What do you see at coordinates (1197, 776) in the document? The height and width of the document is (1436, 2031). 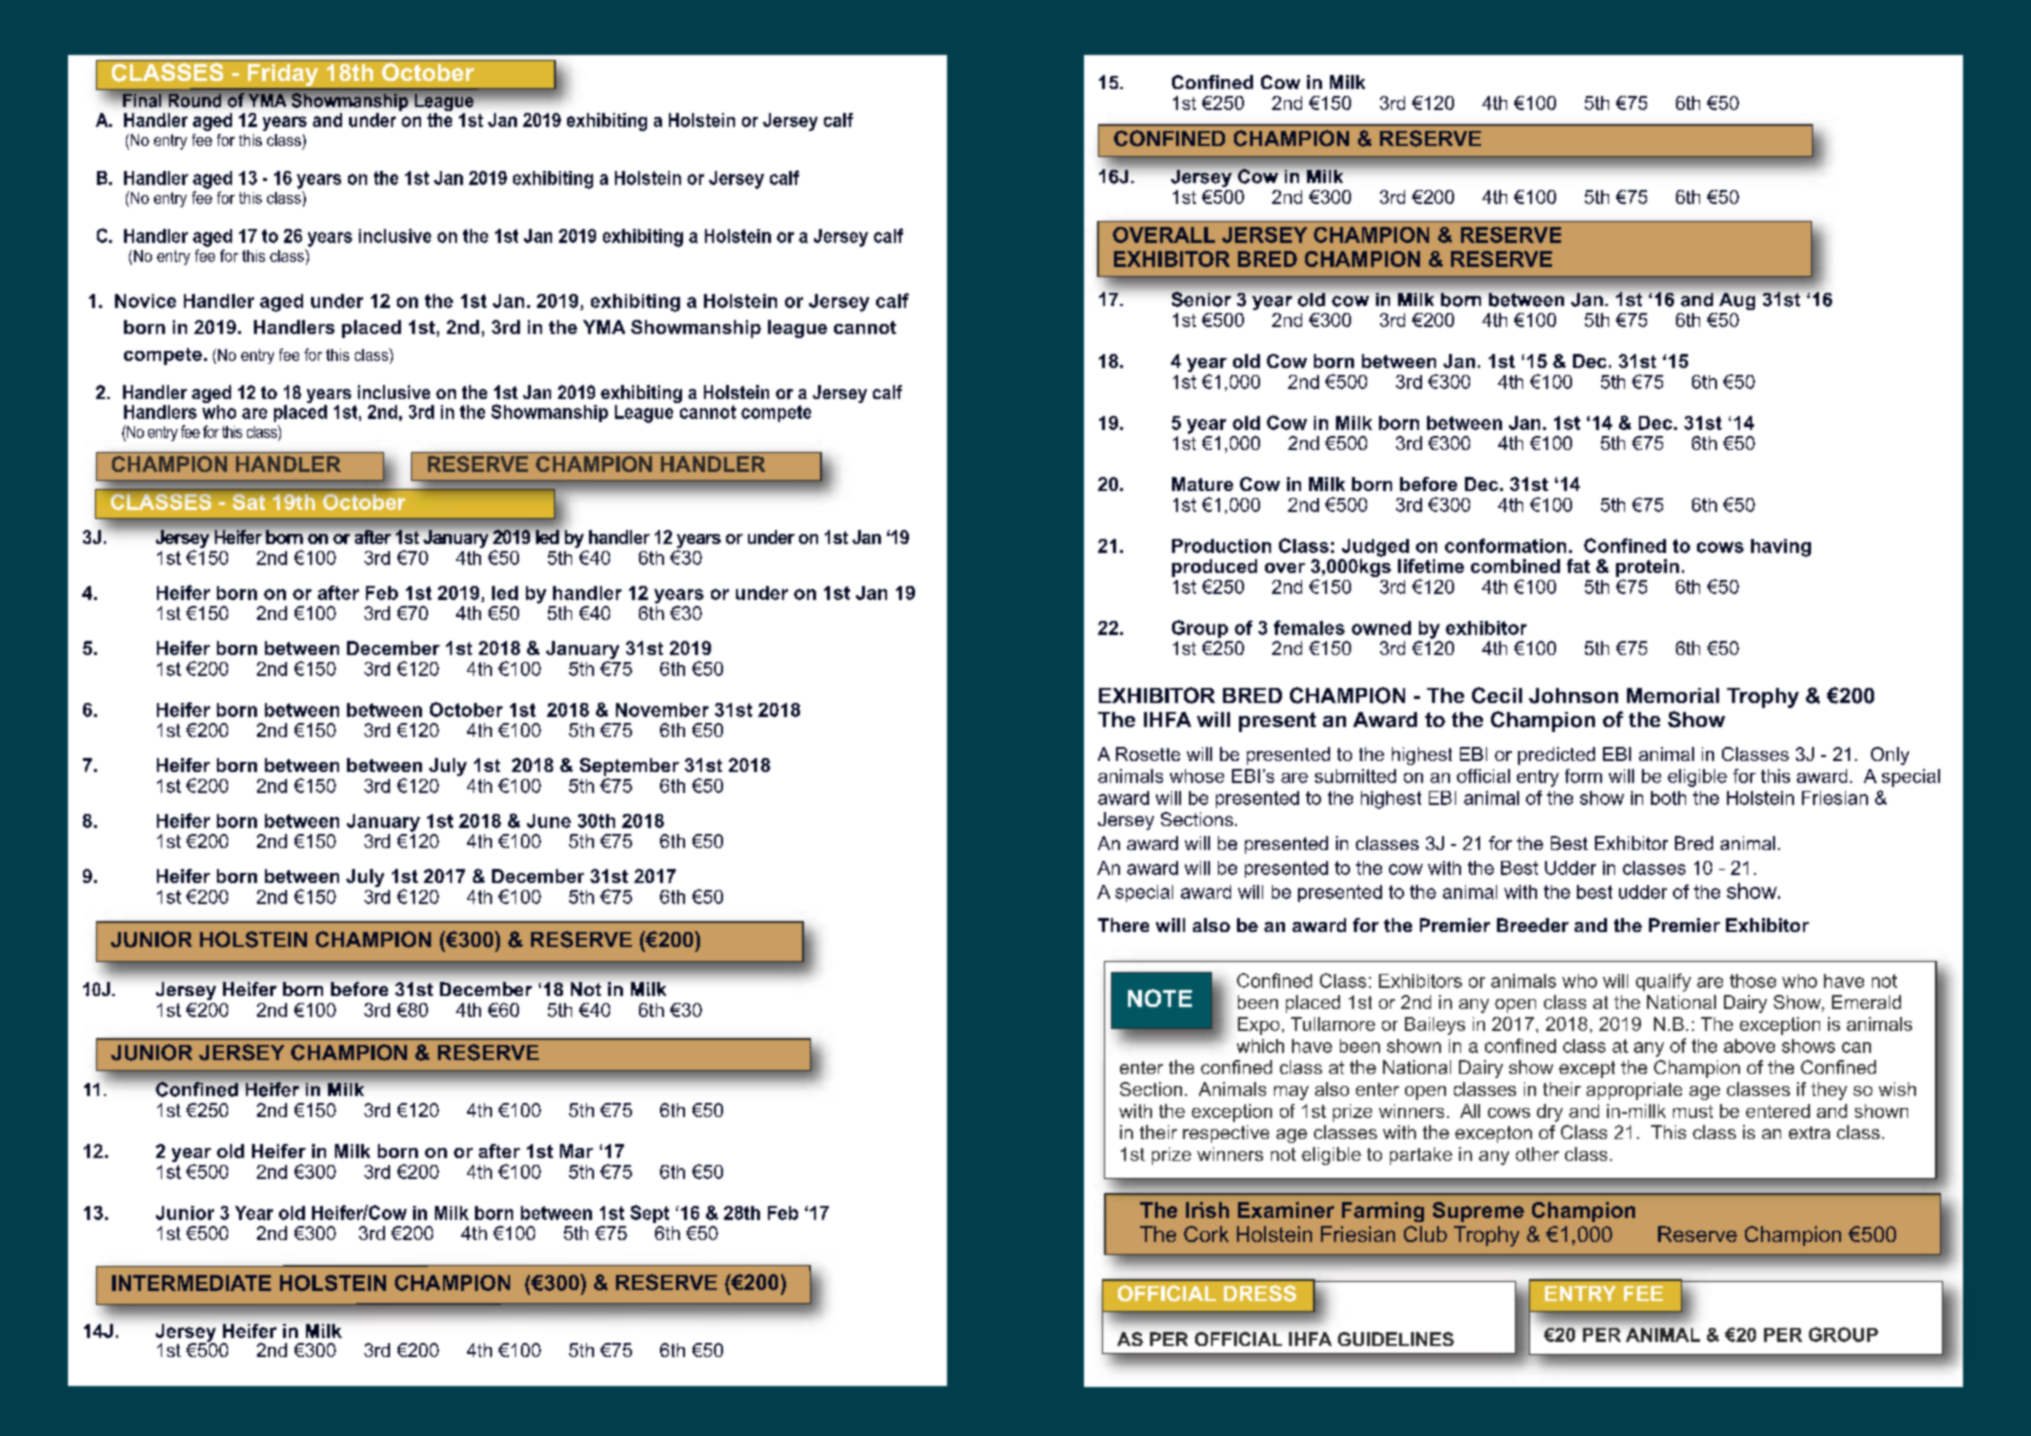 I see `whose` at bounding box center [1197, 776].
